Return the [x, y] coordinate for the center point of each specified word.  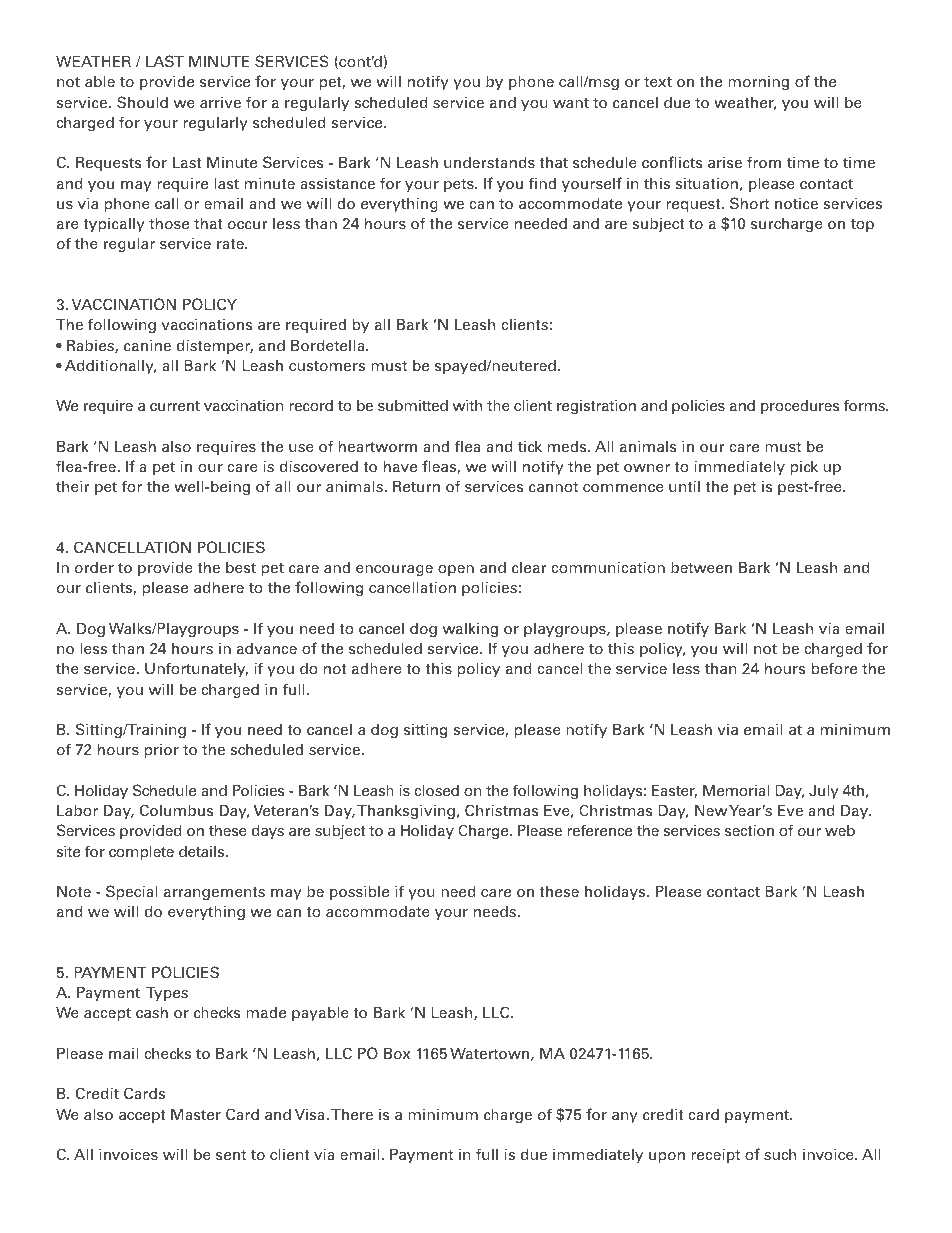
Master [196, 1114]
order [94, 567]
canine [147, 345]
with [467, 405]
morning [758, 83]
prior [162, 751]
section [749, 830]
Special [132, 892]
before [834, 668]
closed [436, 790]
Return [416, 486]
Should [142, 102]
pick [804, 467]
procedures [800, 407]
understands [489, 162]
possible [359, 892]
